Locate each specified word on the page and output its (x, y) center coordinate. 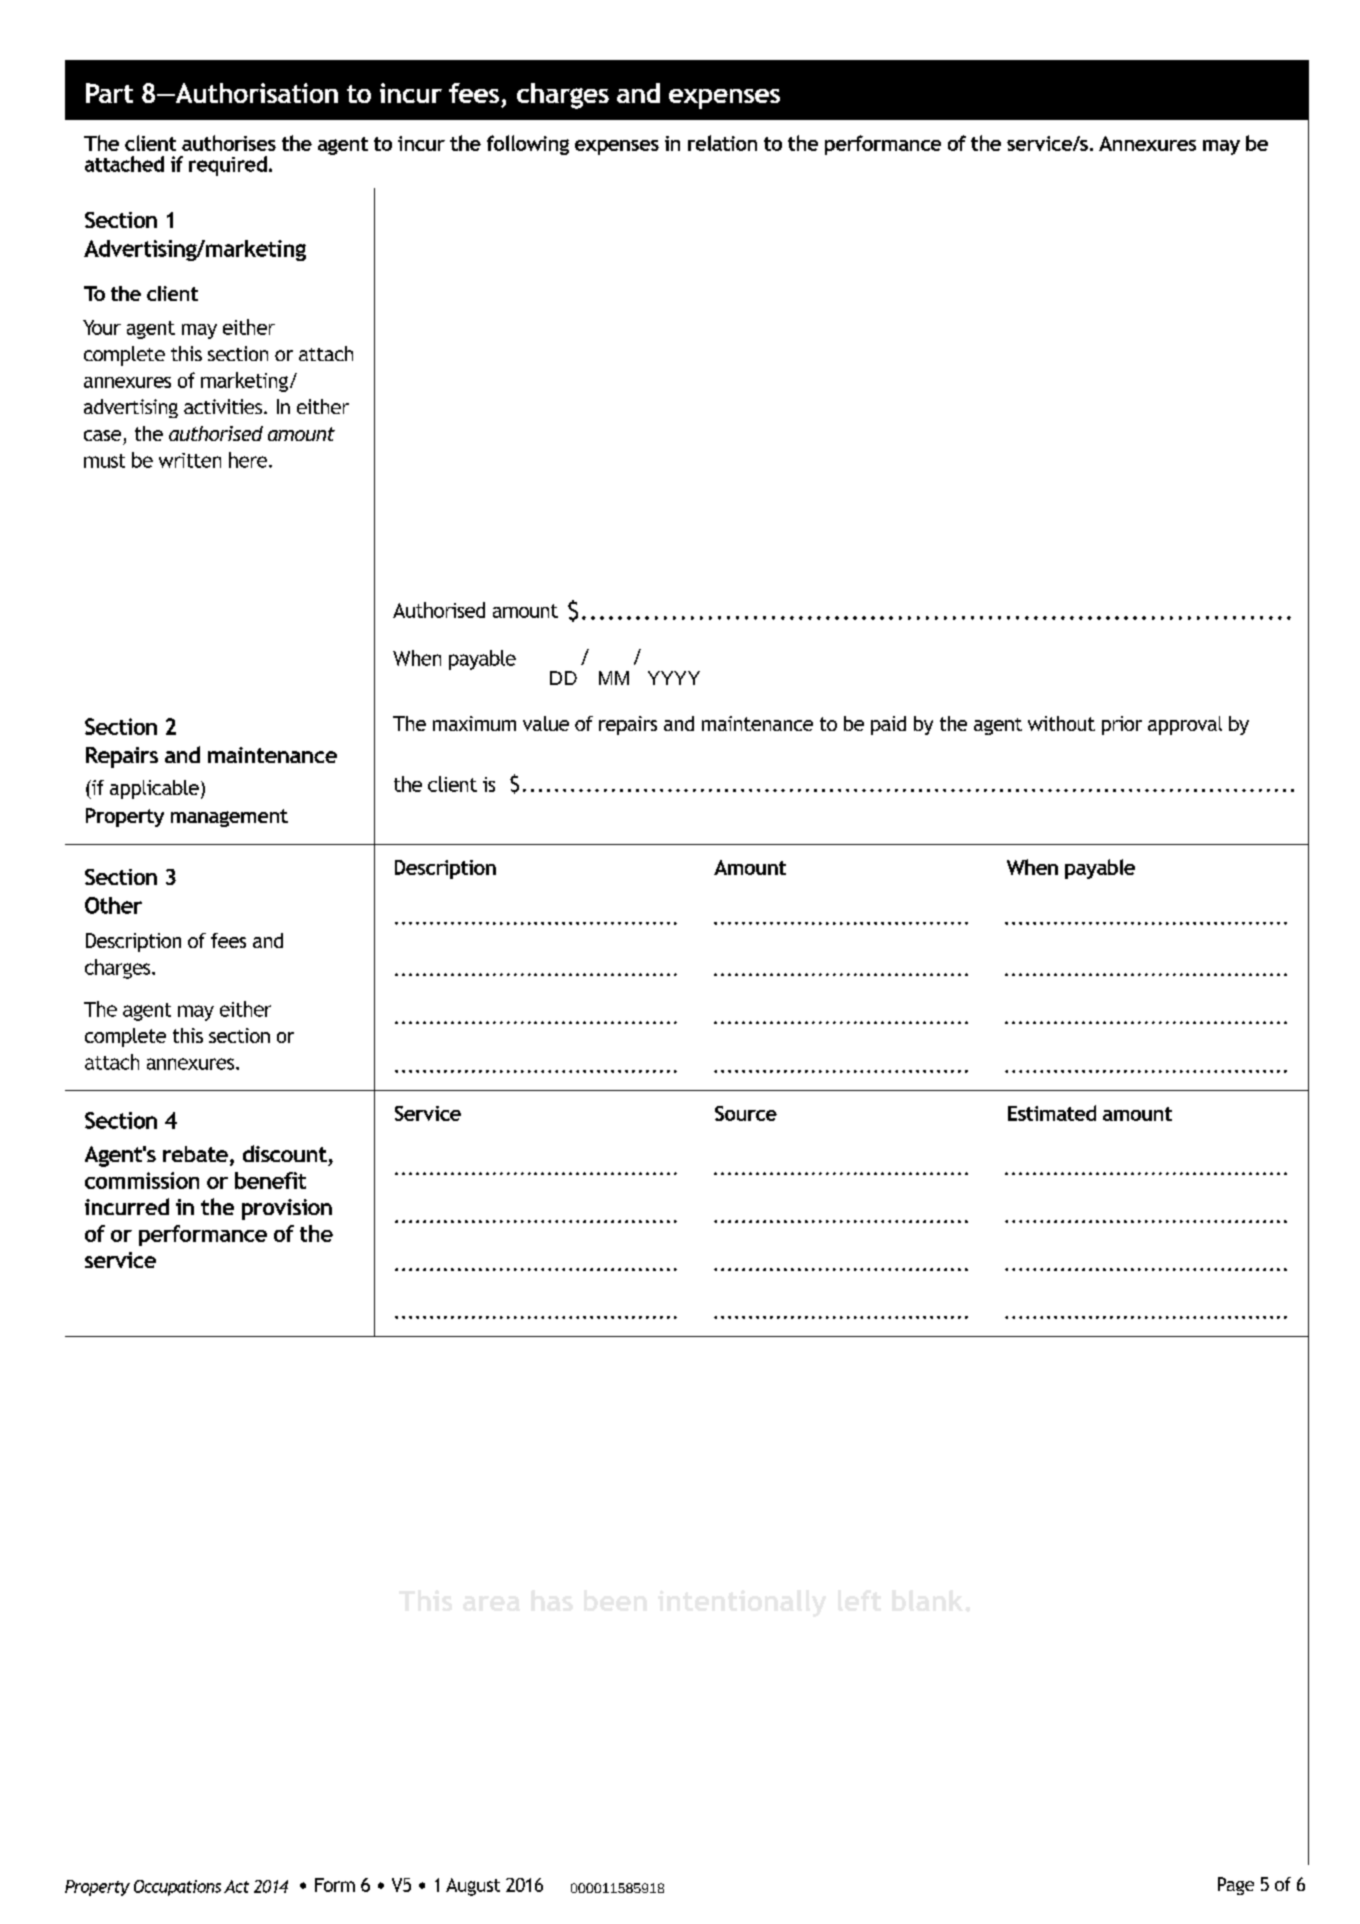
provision (287, 1209)
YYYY (674, 678)
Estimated (1052, 1113)
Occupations (177, 1888)
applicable (154, 789)
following (528, 145)
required (228, 166)
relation (722, 143)
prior (1122, 725)
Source (746, 1113)
